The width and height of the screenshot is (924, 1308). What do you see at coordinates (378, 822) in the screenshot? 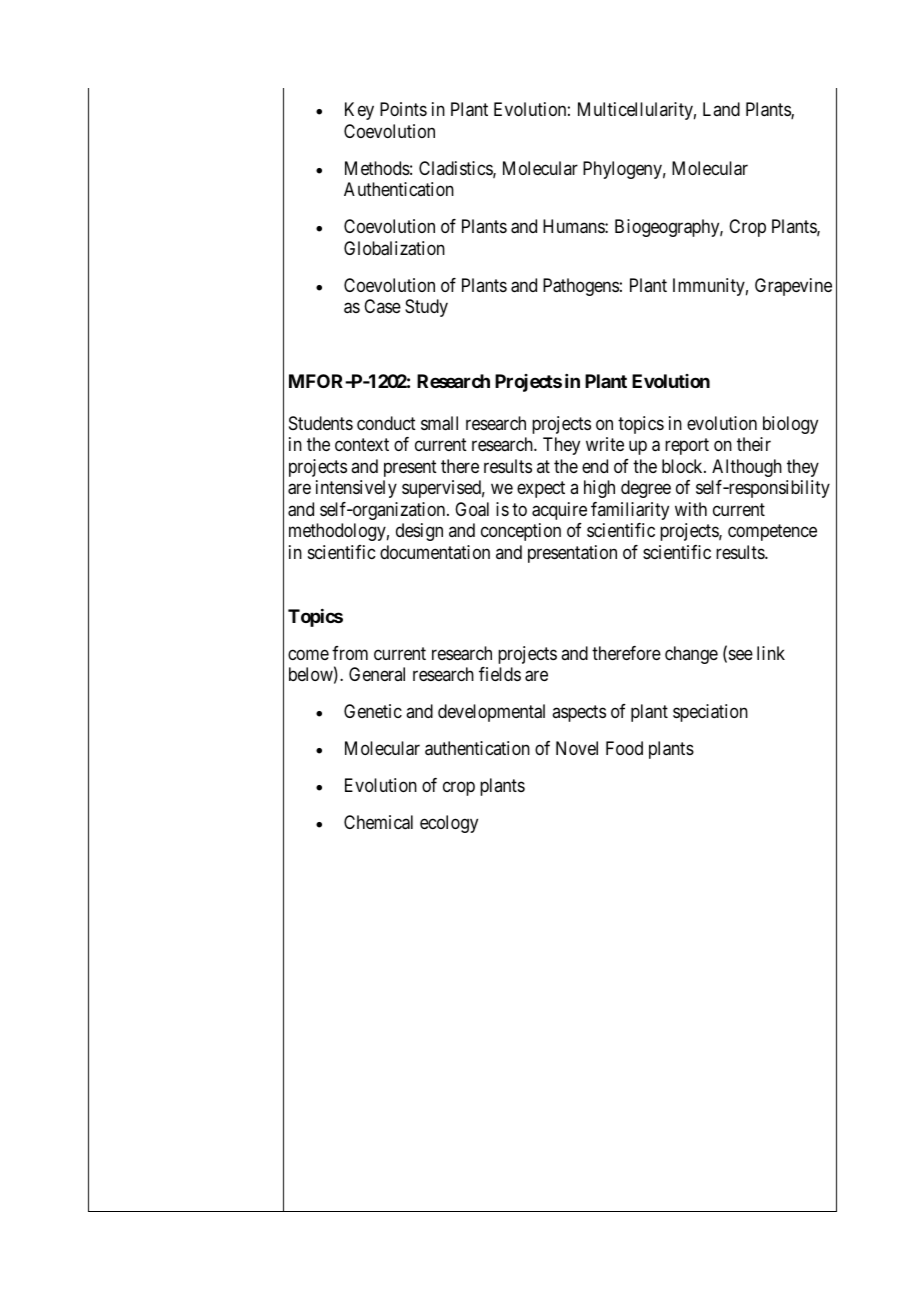
I see `Chemical` at bounding box center [378, 822].
